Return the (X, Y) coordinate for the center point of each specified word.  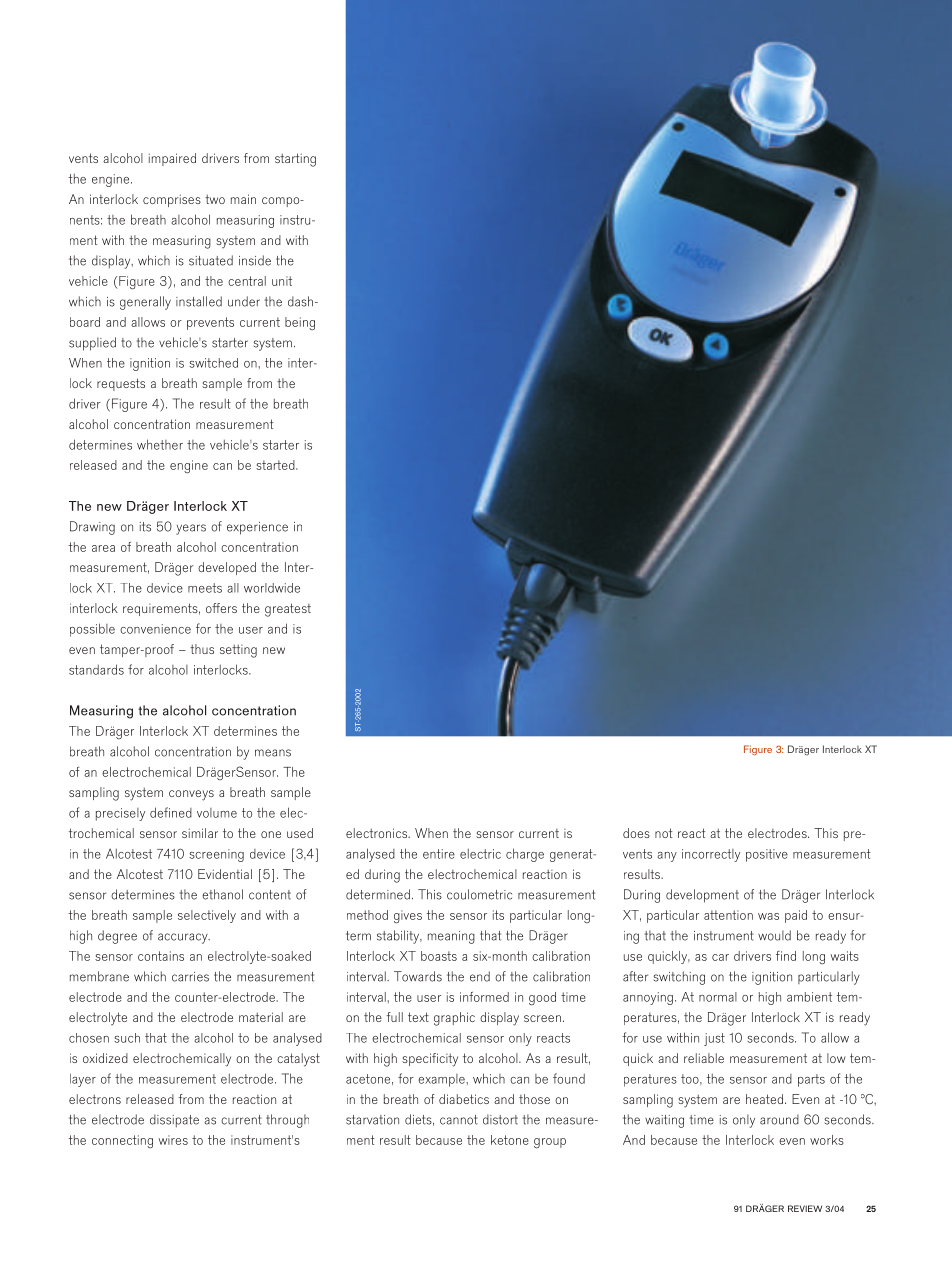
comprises (172, 200)
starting (295, 160)
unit (282, 281)
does (636, 833)
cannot (459, 1120)
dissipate (174, 1120)
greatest (288, 610)
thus (202, 649)
